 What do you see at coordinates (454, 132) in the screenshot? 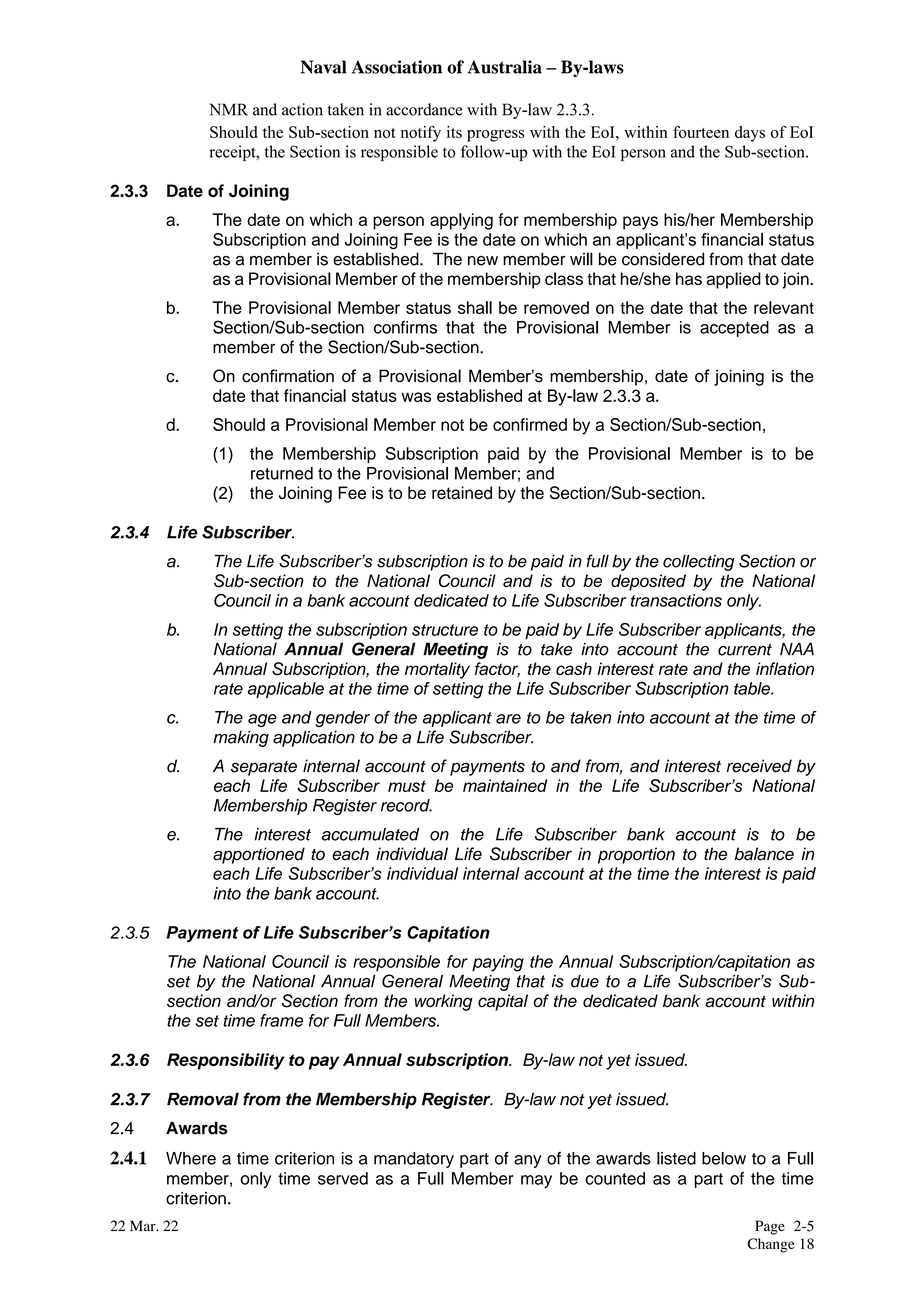
I see `its` at bounding box center [454, 132].
